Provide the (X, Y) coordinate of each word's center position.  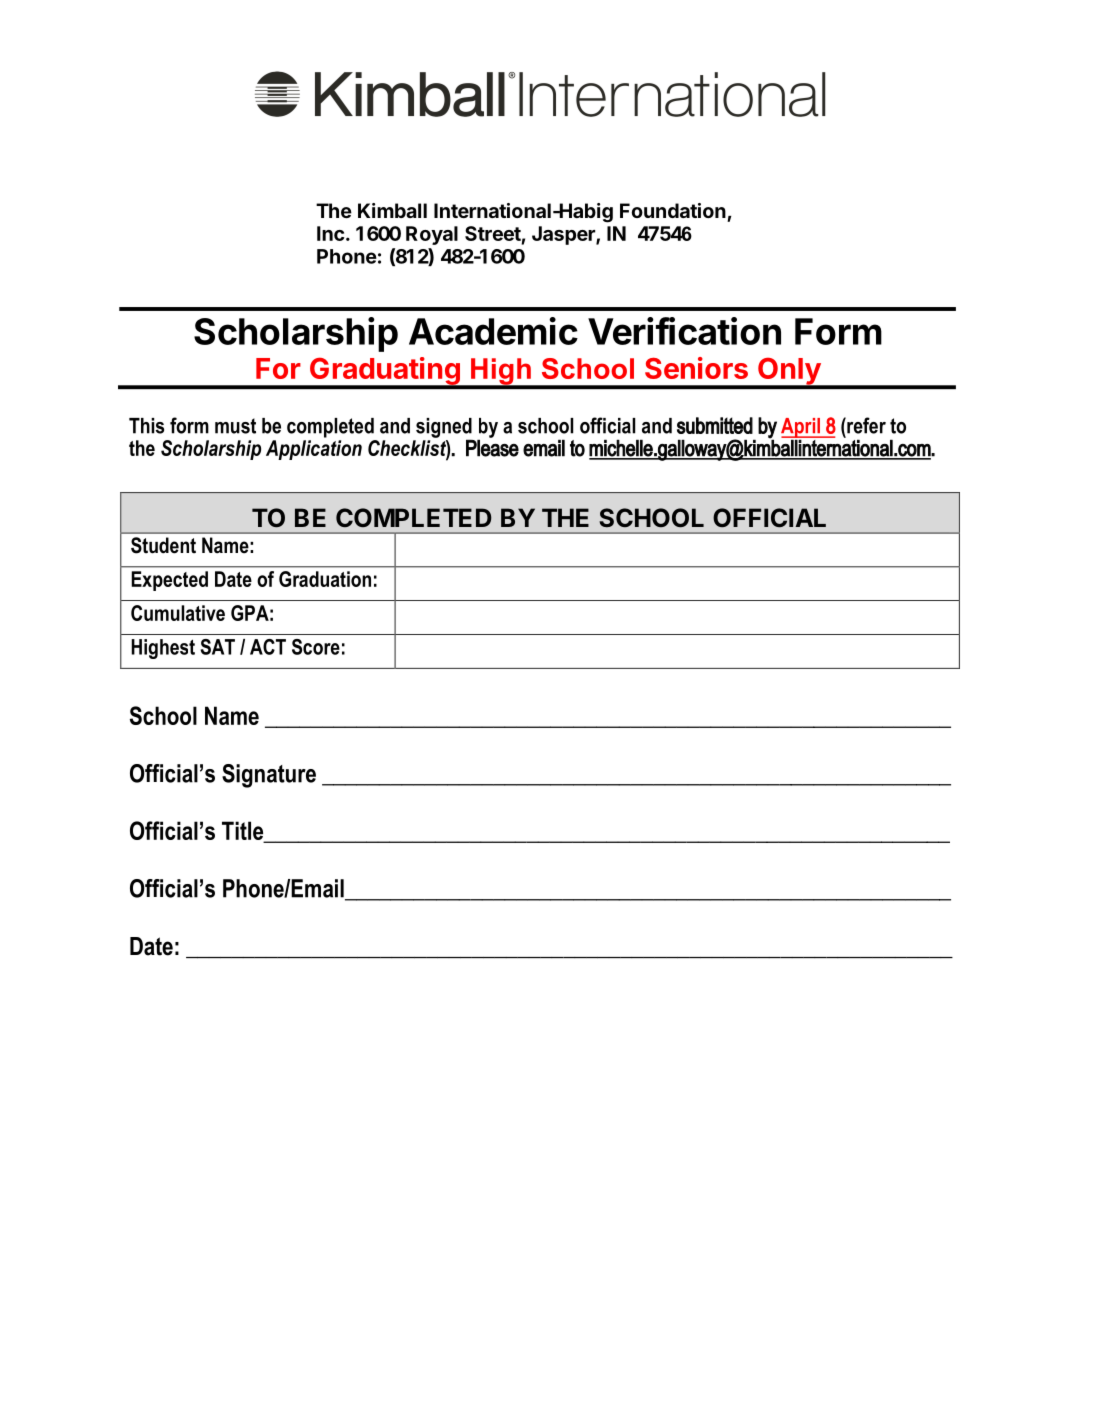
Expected (169, 581)
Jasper (564, 235)
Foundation (673, 210)
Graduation (325, 579)
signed (444, 429)
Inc (330, 233)
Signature (269, 776)
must (235, 426)
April (801, 429)
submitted (715, 425)
